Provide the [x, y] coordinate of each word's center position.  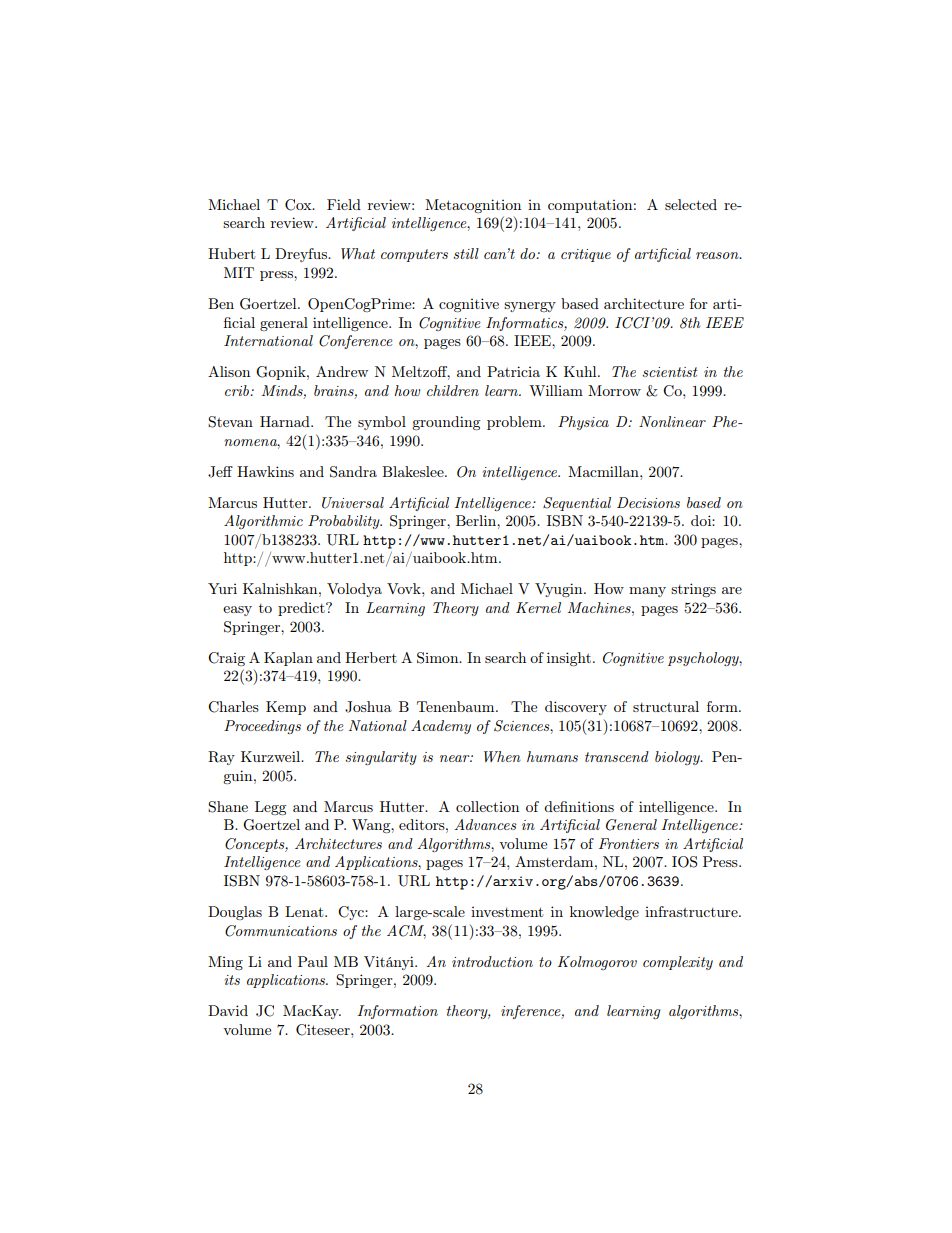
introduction [492, 961]
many [647, 592]
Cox [299, 205]
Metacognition [473, 206]
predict [302, 609]
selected [691, 204]
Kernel [538, 607]
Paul [313, 961]
